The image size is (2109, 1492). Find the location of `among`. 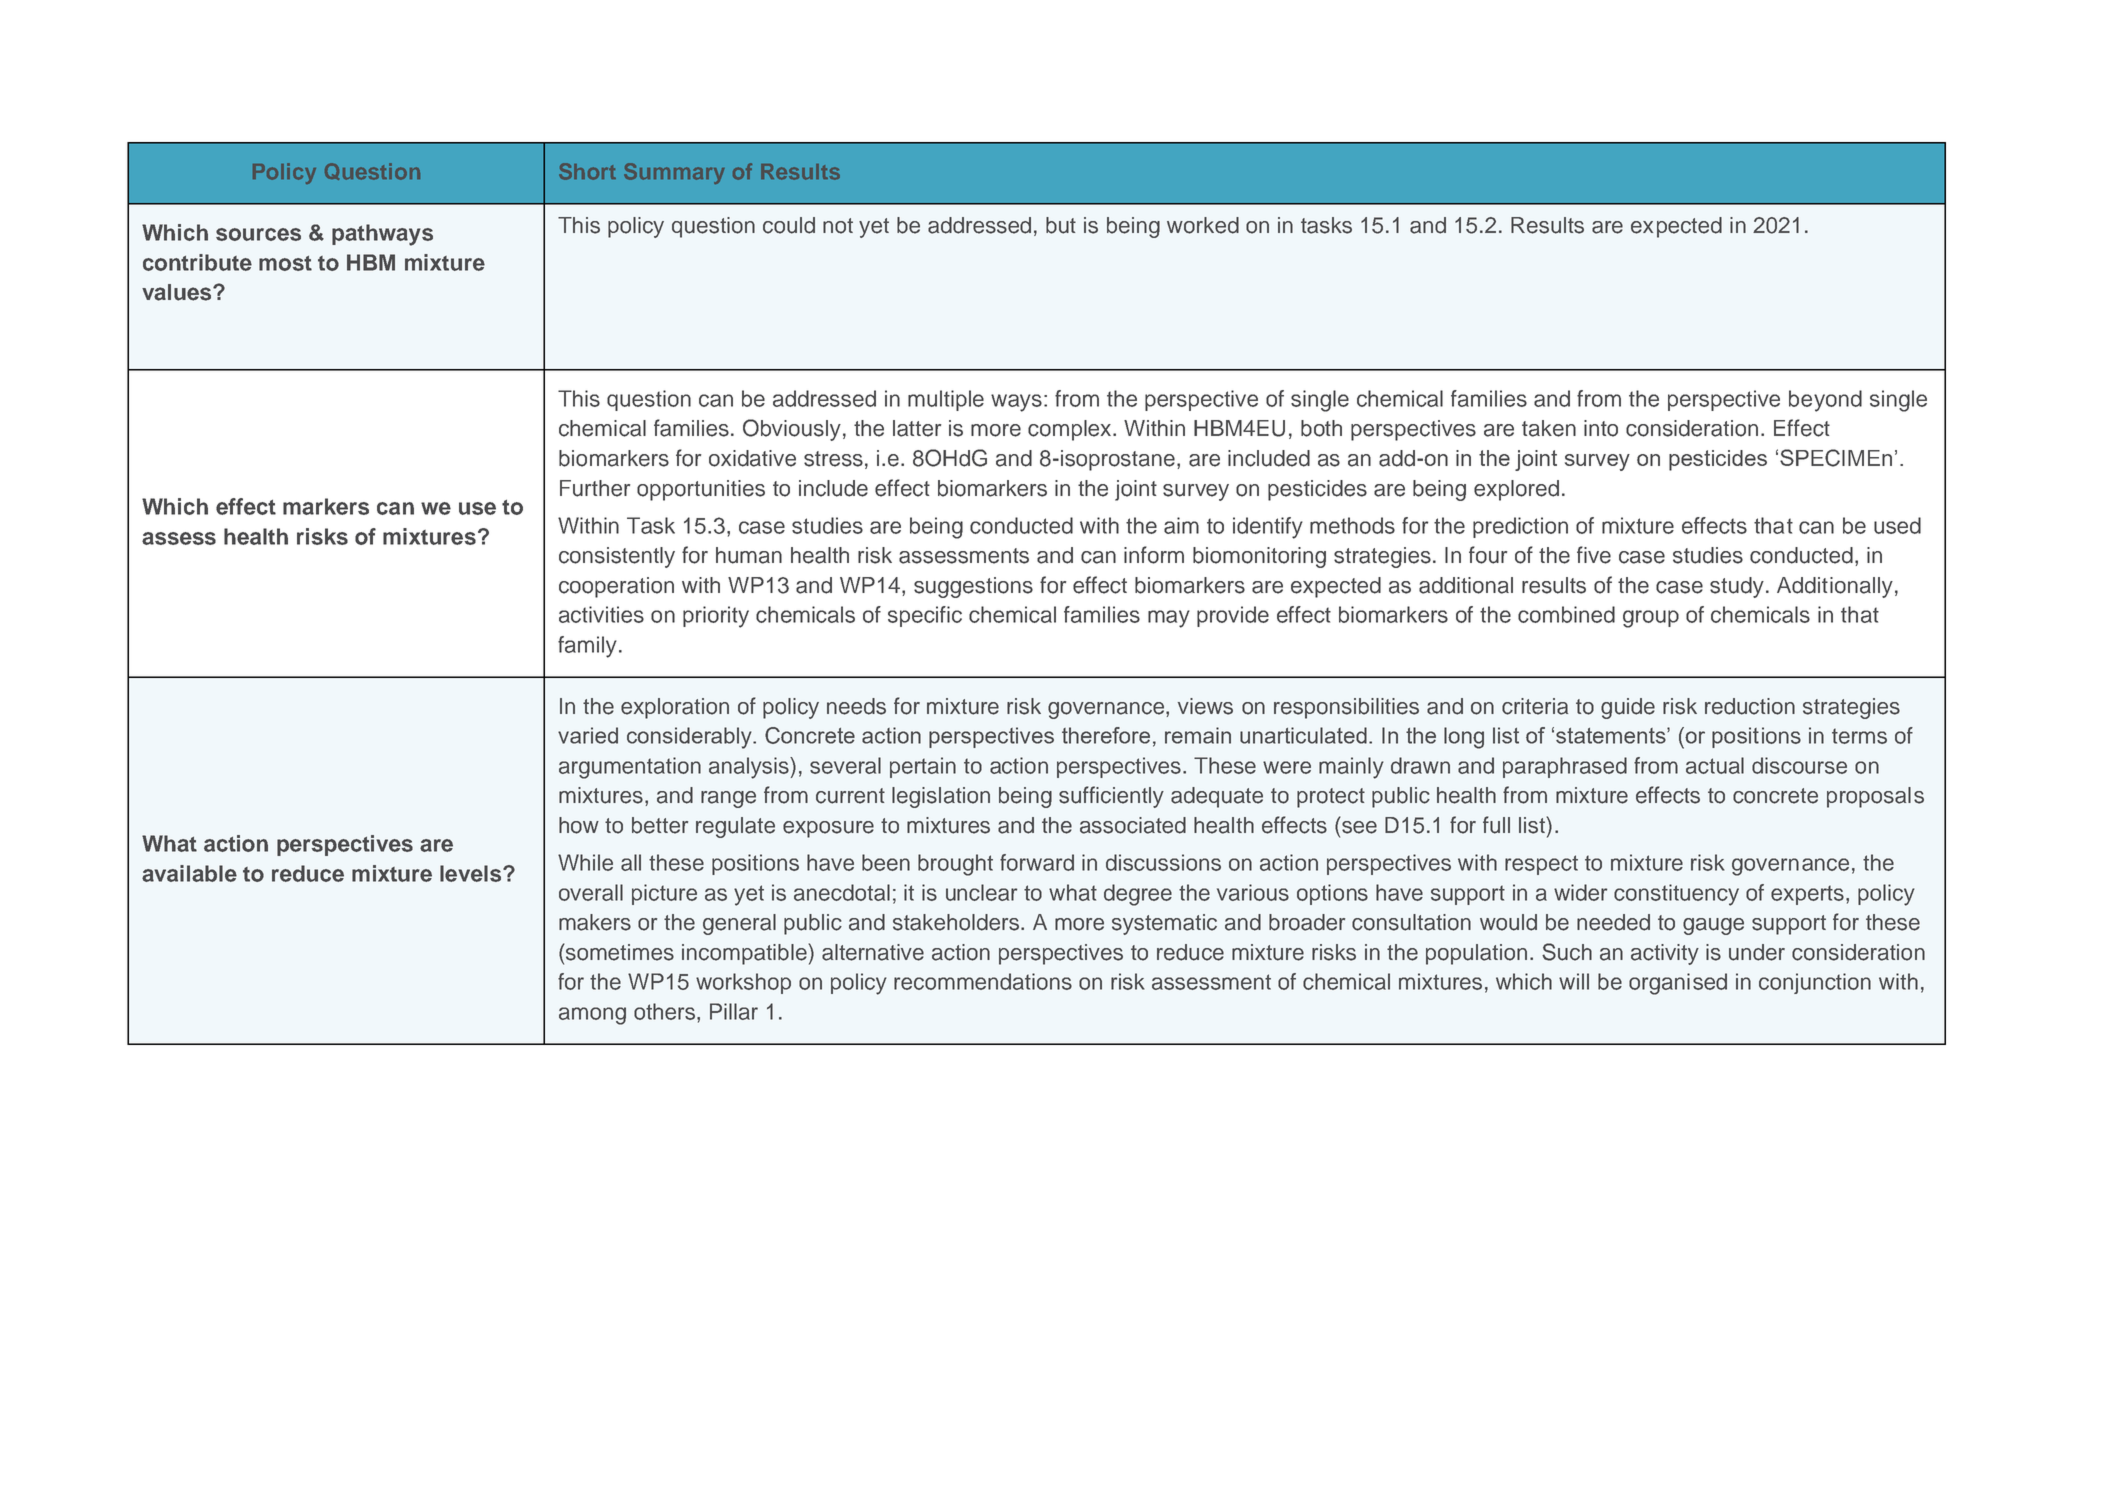

among is located at coordinates (592, 1016).
